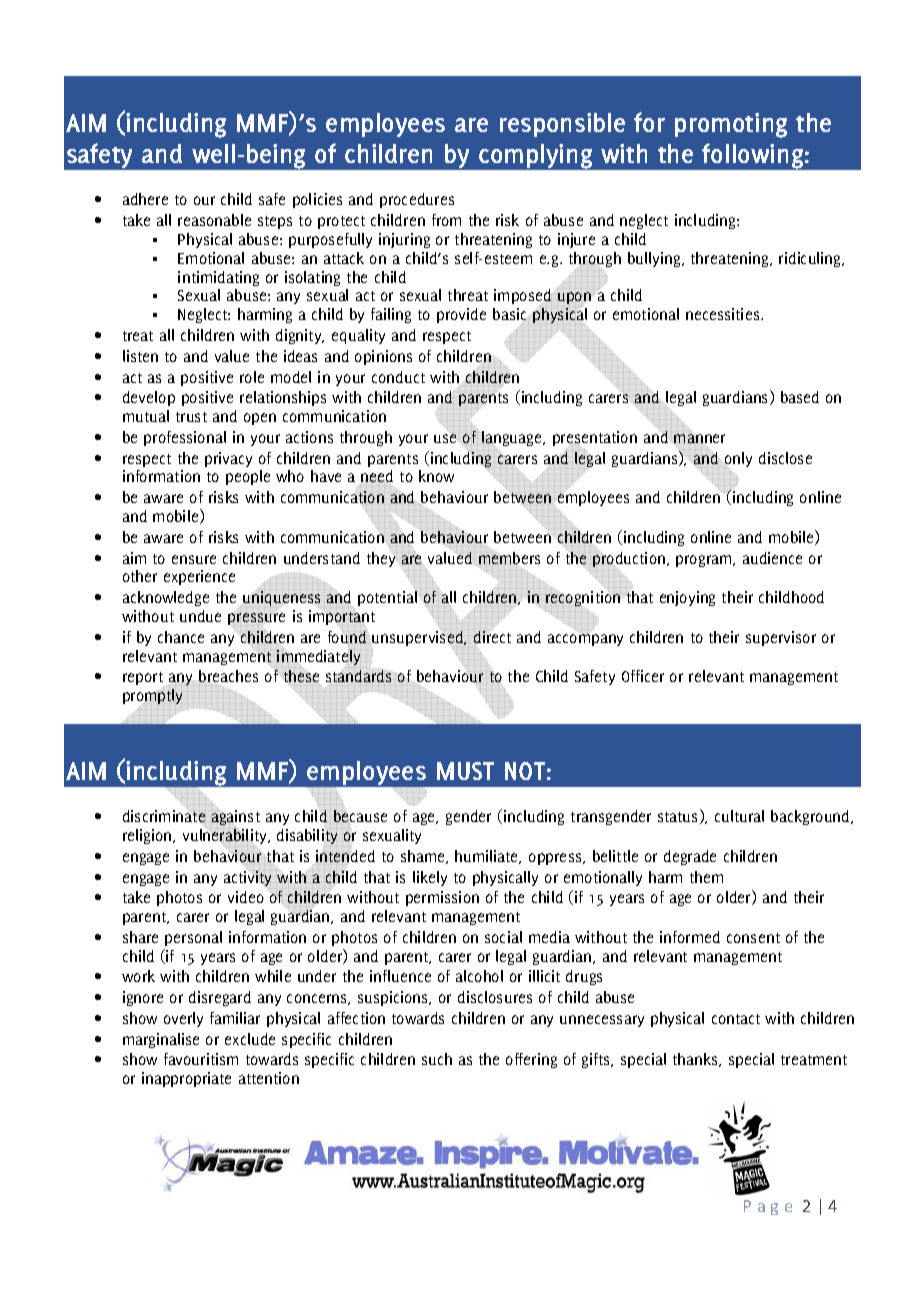 This page has width=924, height=1308. Describe the element at coordinates (201, 1059) in the page. I see `favouritism` at that location.
